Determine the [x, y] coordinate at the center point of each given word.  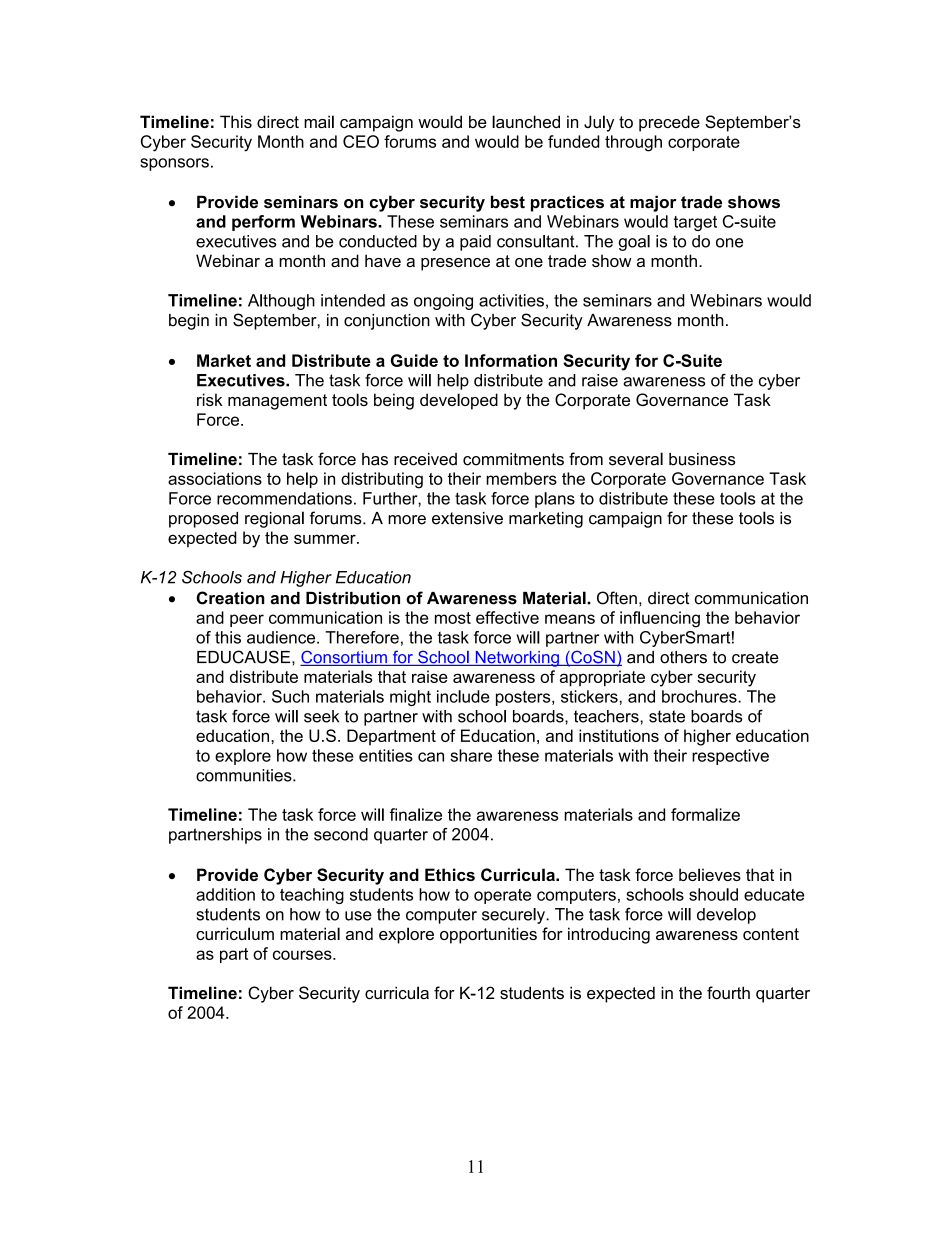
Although [281, 302]
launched [526, 121]
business [702, 459]
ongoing [443, 302]
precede [669, 123]
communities [245, 775]
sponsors [174, 164]
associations [215, 478]
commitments [513, 459]
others [683, 657]
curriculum [235, 933]
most [453, 618]
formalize [705, 814]
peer [247, 620]
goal [634, 243]
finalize [415, 814]
